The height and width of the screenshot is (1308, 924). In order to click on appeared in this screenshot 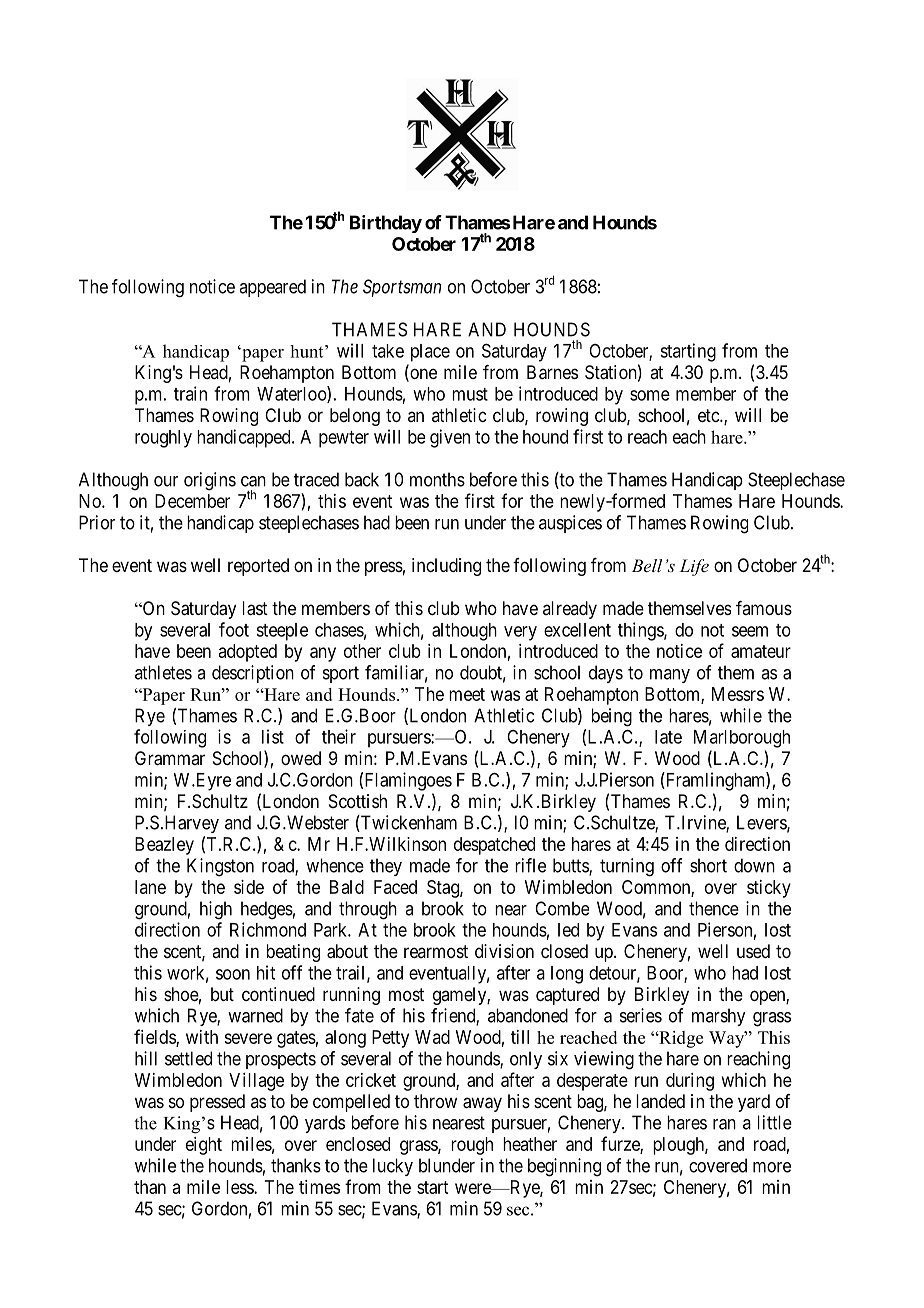, I will do `click(272, 288)`.
